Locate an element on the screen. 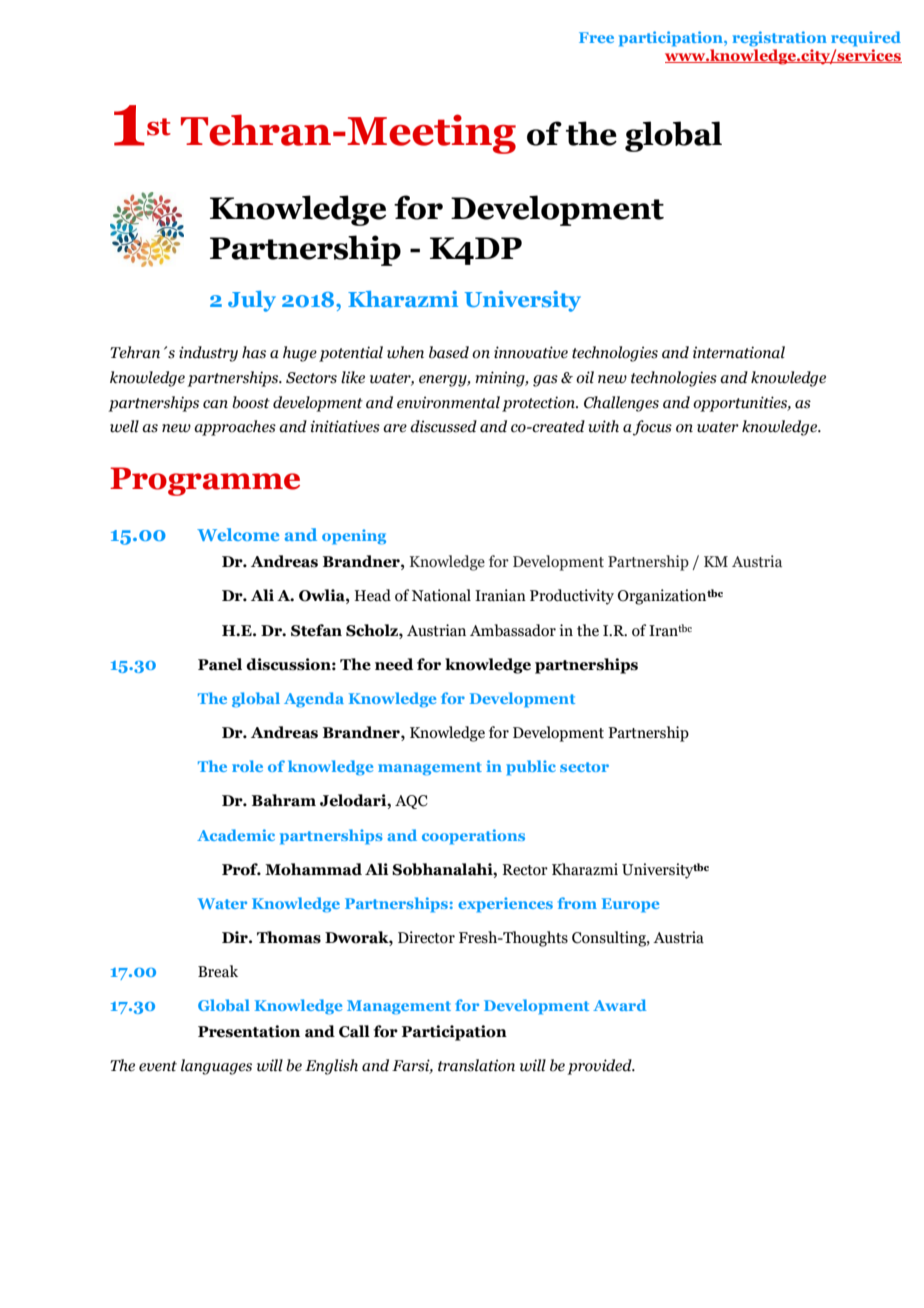  Presentation is located at coordinates (249, 1031).
